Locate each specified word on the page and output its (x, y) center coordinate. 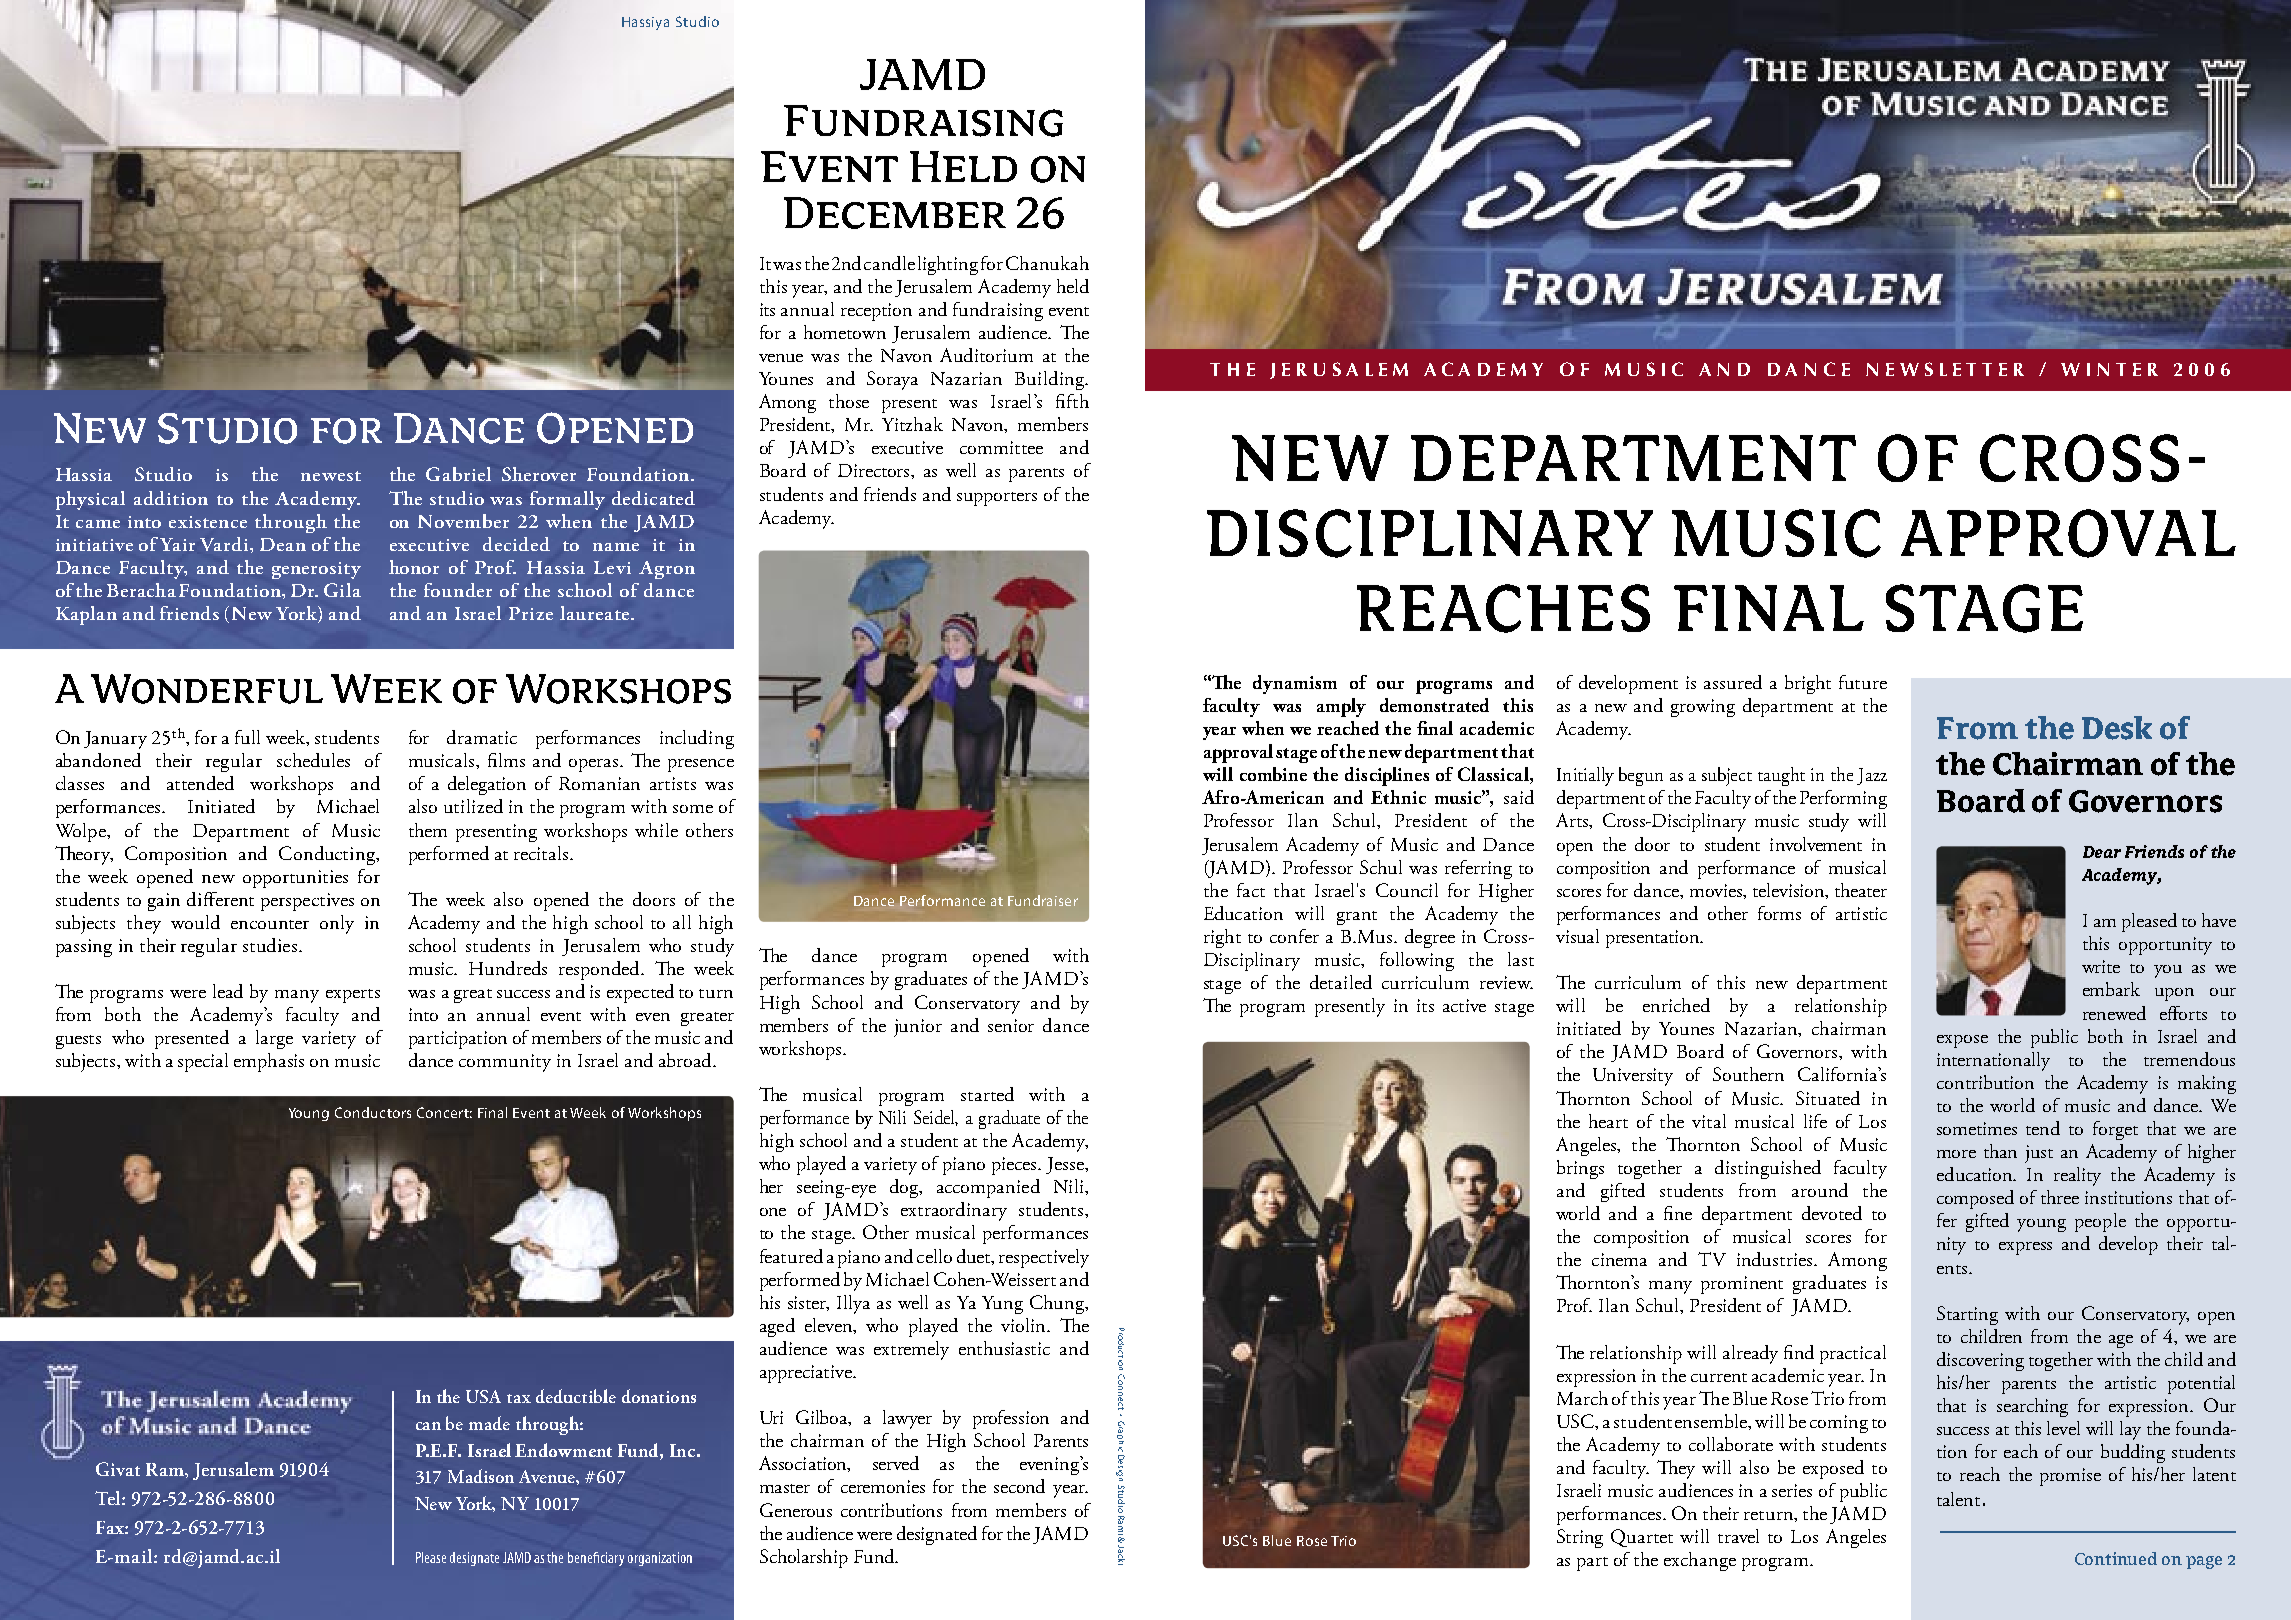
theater (1861, 890)
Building (1051, 380)
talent (1958, 1499)
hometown (845, 332)
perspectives (307, 902)
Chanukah (1047, 263)
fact (1251, 890)
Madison (481, 1476)
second (1019, 1486)
